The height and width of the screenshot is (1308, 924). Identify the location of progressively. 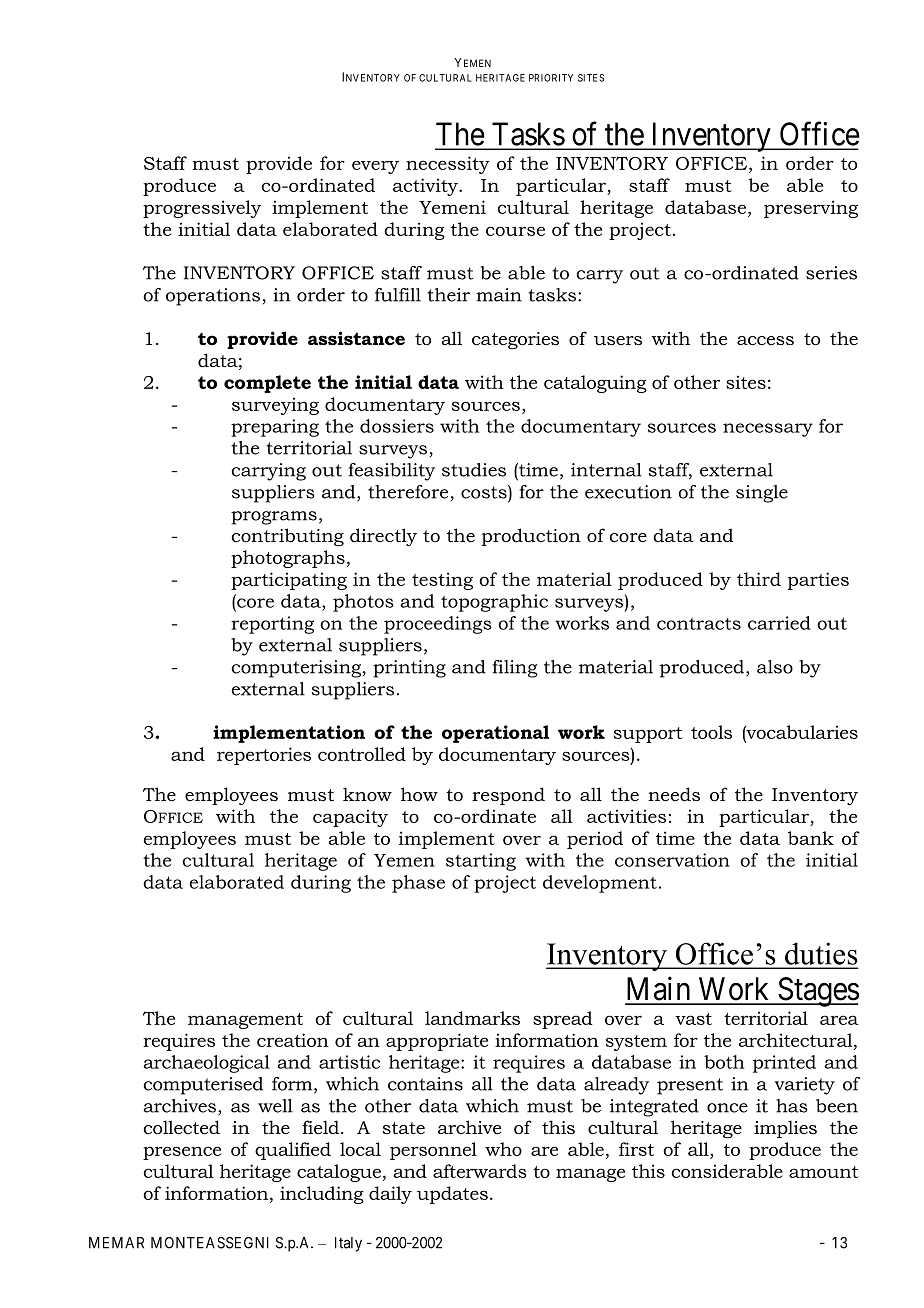
(202, 209).
